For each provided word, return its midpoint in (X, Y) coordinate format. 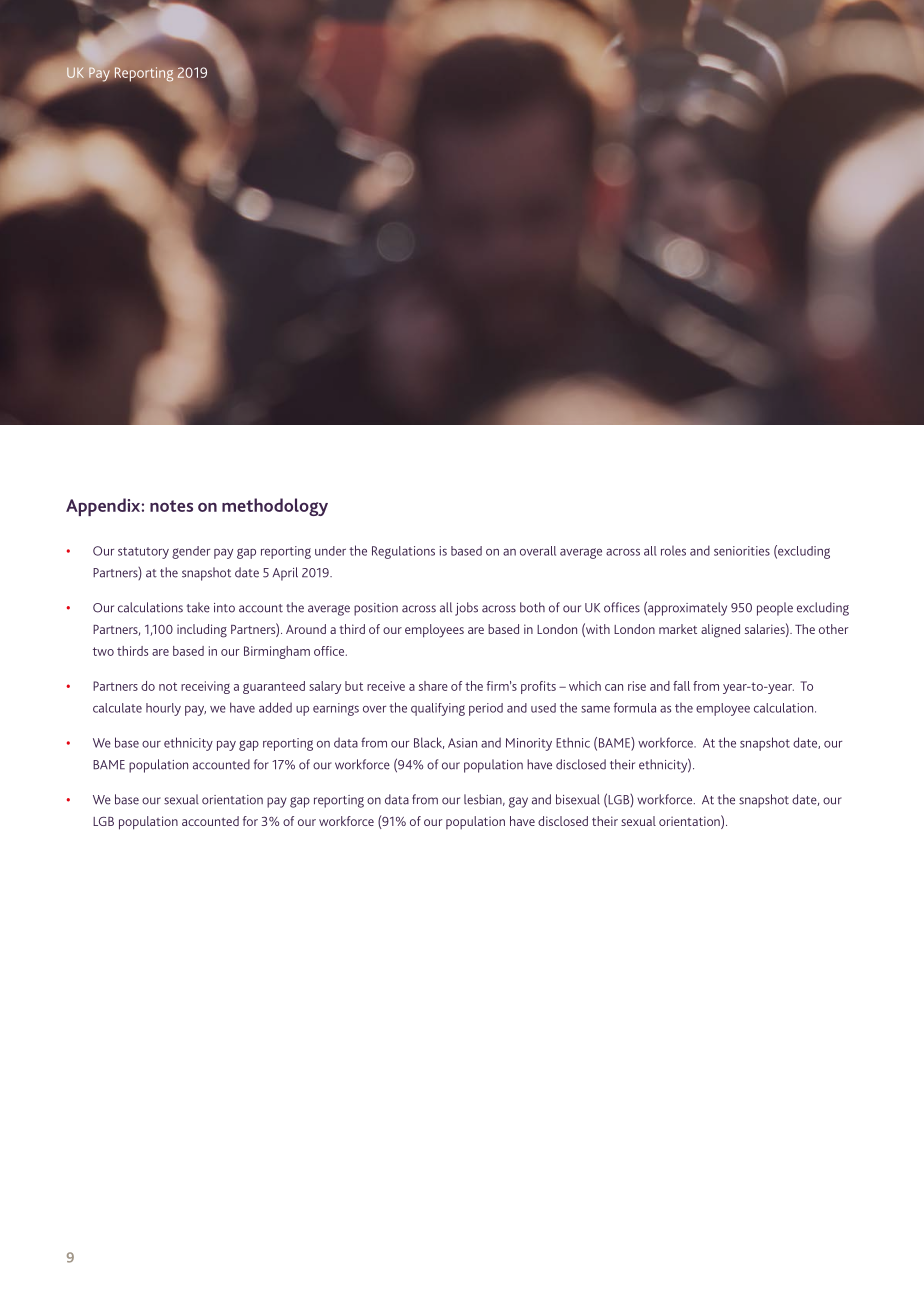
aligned (720, 631)
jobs (466, 609)
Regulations (403, 552)
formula (635, 707)
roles (673, 551)
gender (191, 552)
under (330, 551)
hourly (163, 709)
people (775, 609)
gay (518, 802)
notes (171, 506)
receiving (205, 687)
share (433, 686)
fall (681, 686)
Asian (462, 743)
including (202, 631)
